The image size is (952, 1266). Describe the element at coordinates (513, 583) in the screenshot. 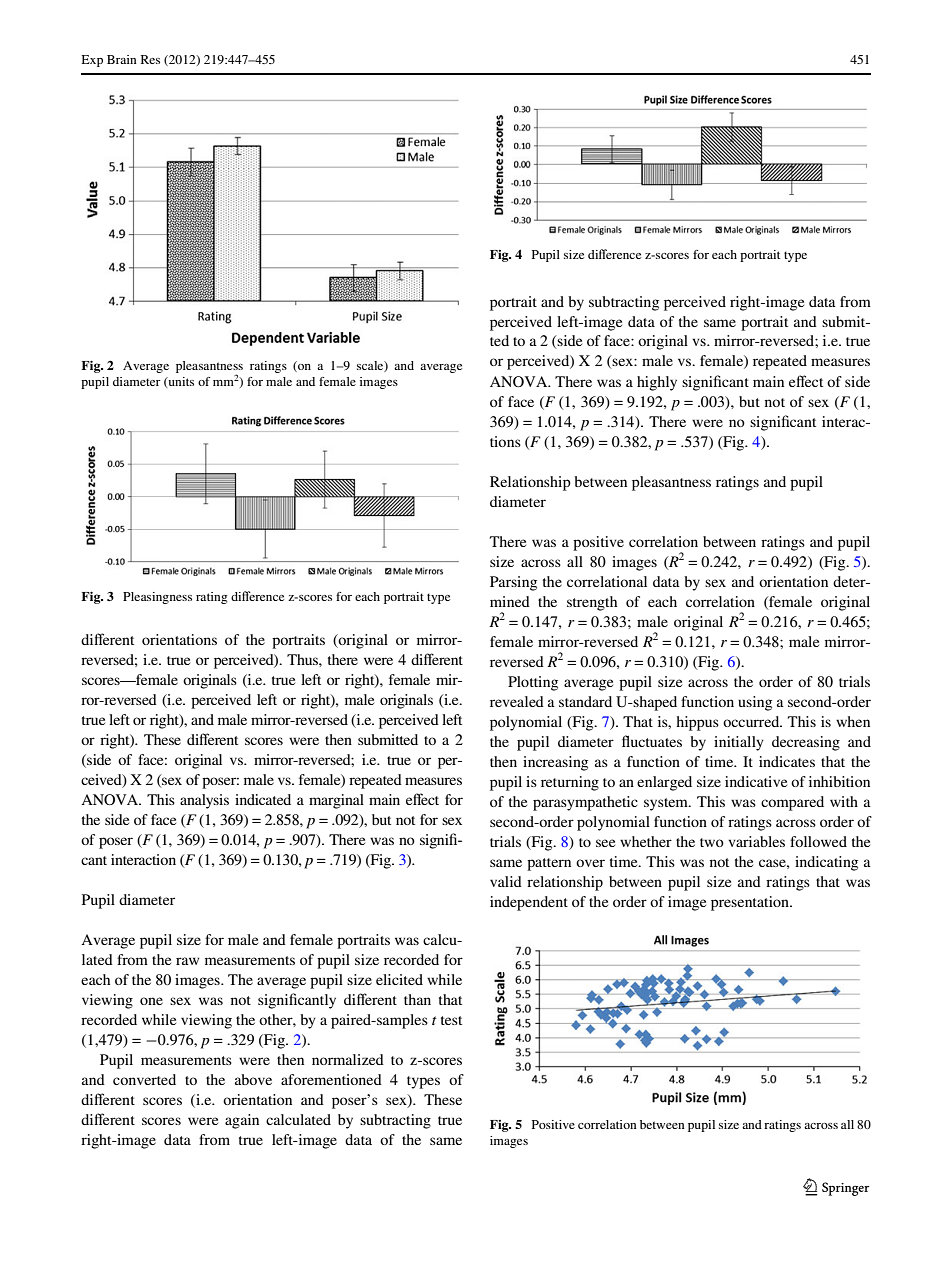

I see `Parsing` at that location.
